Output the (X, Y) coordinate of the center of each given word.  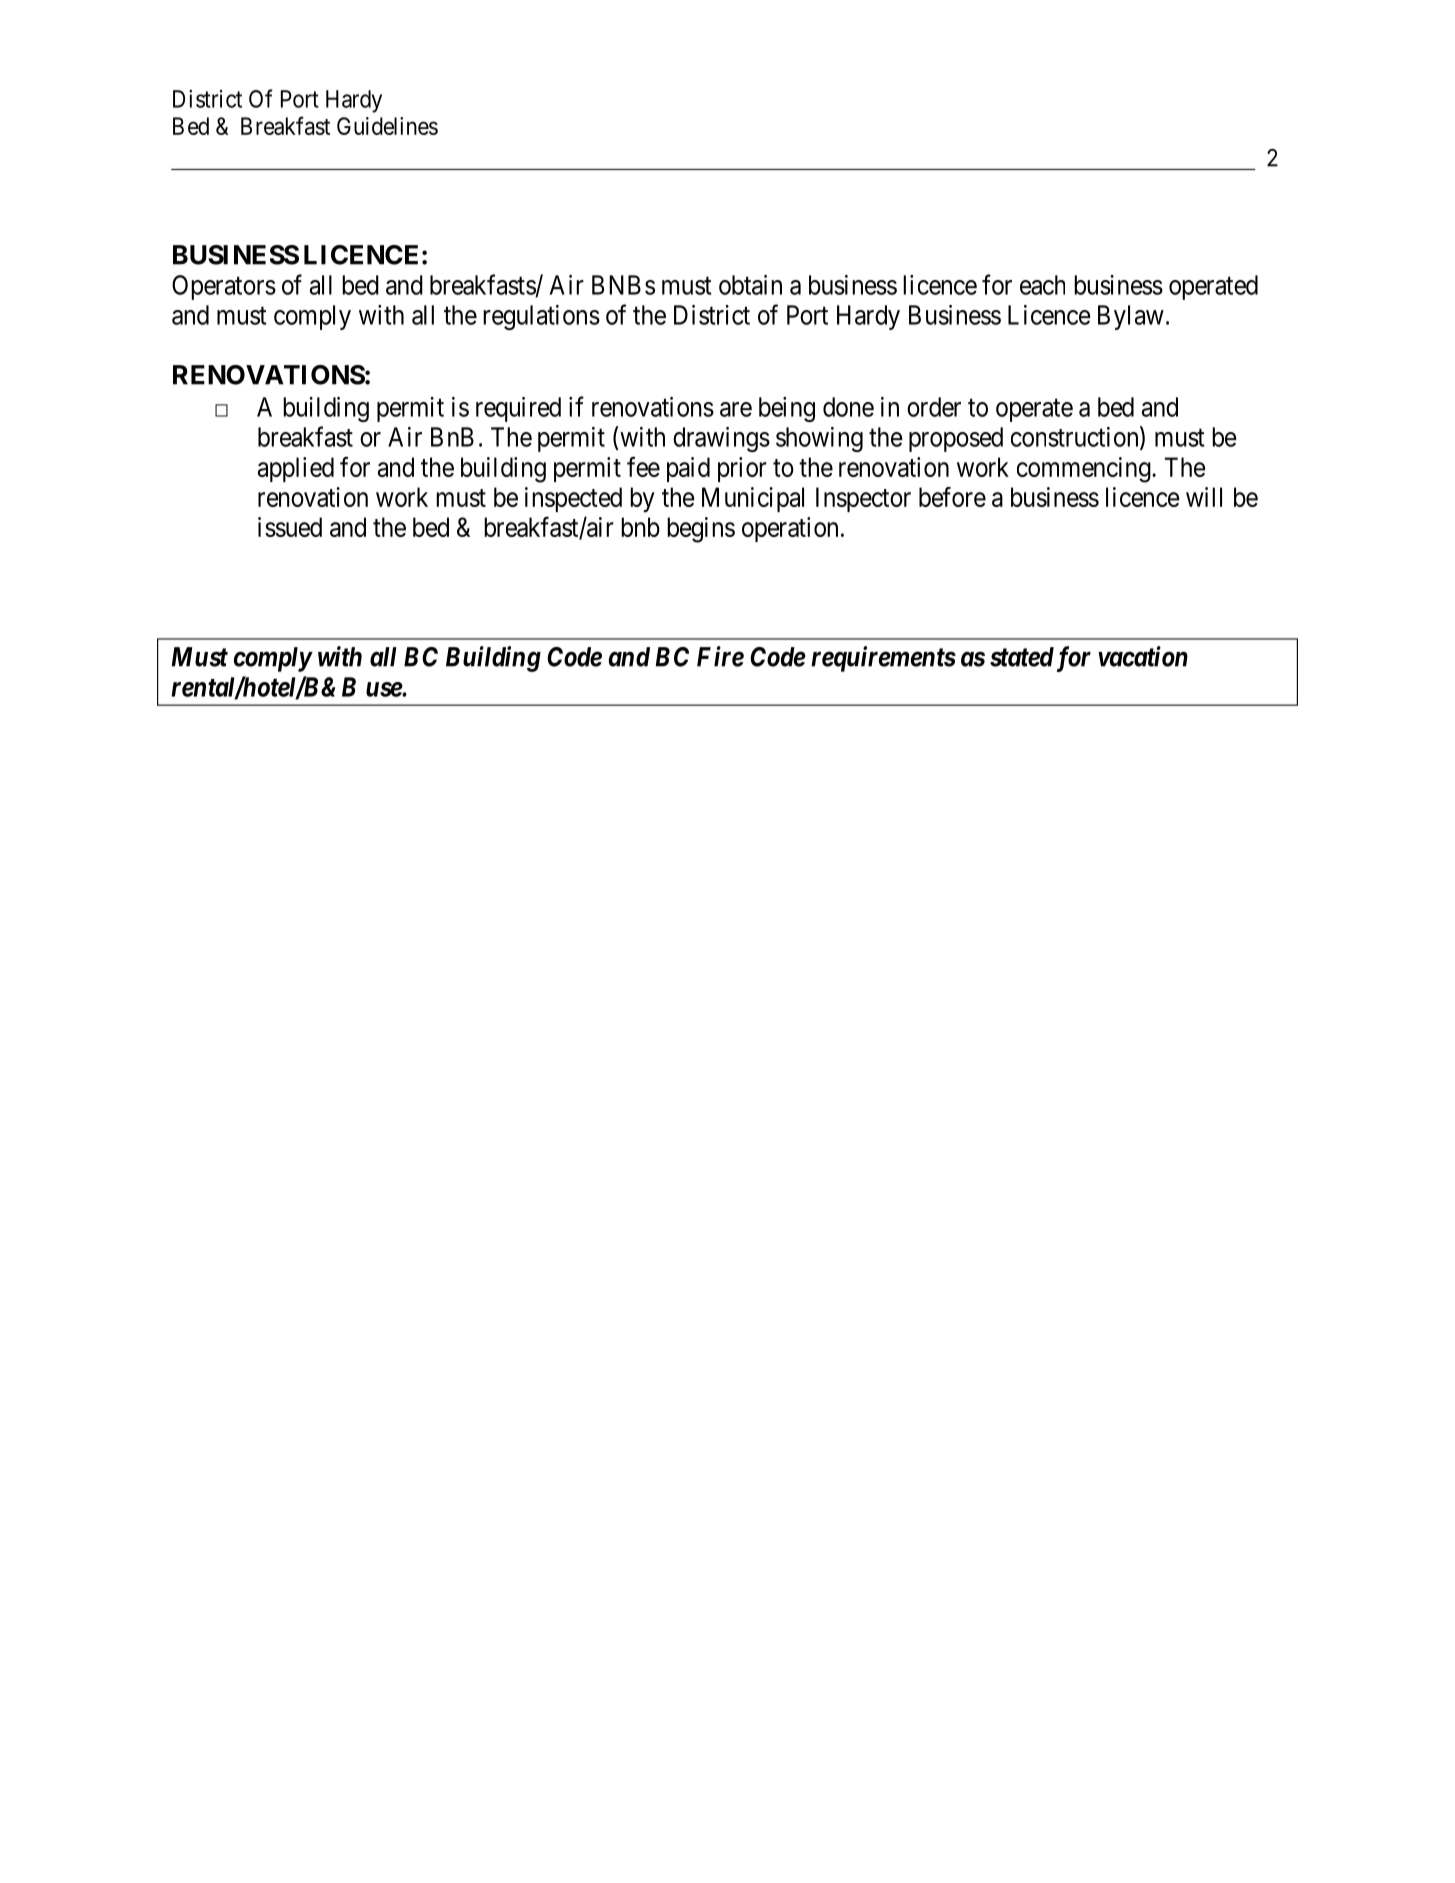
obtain (750, 285)
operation (790, 529)
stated (1022, 657)
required (518, 409)
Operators (224, 287)
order (934, 407)
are (736, 409)
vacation (1143, 656)
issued (290, 527)
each (1042, 285)
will (1204, 497)
